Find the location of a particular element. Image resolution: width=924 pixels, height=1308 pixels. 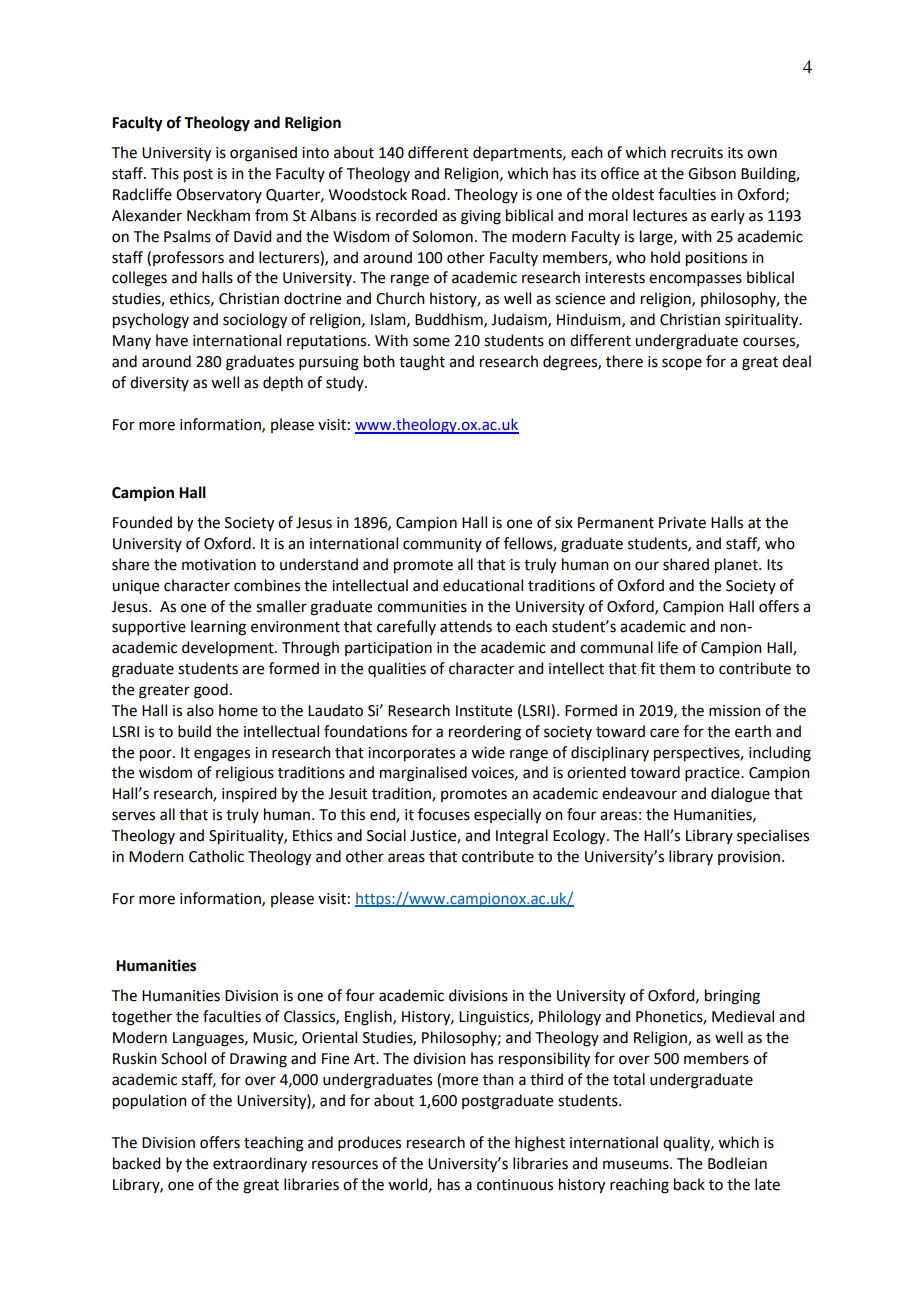

Road is located at coordinates (430, 194).
